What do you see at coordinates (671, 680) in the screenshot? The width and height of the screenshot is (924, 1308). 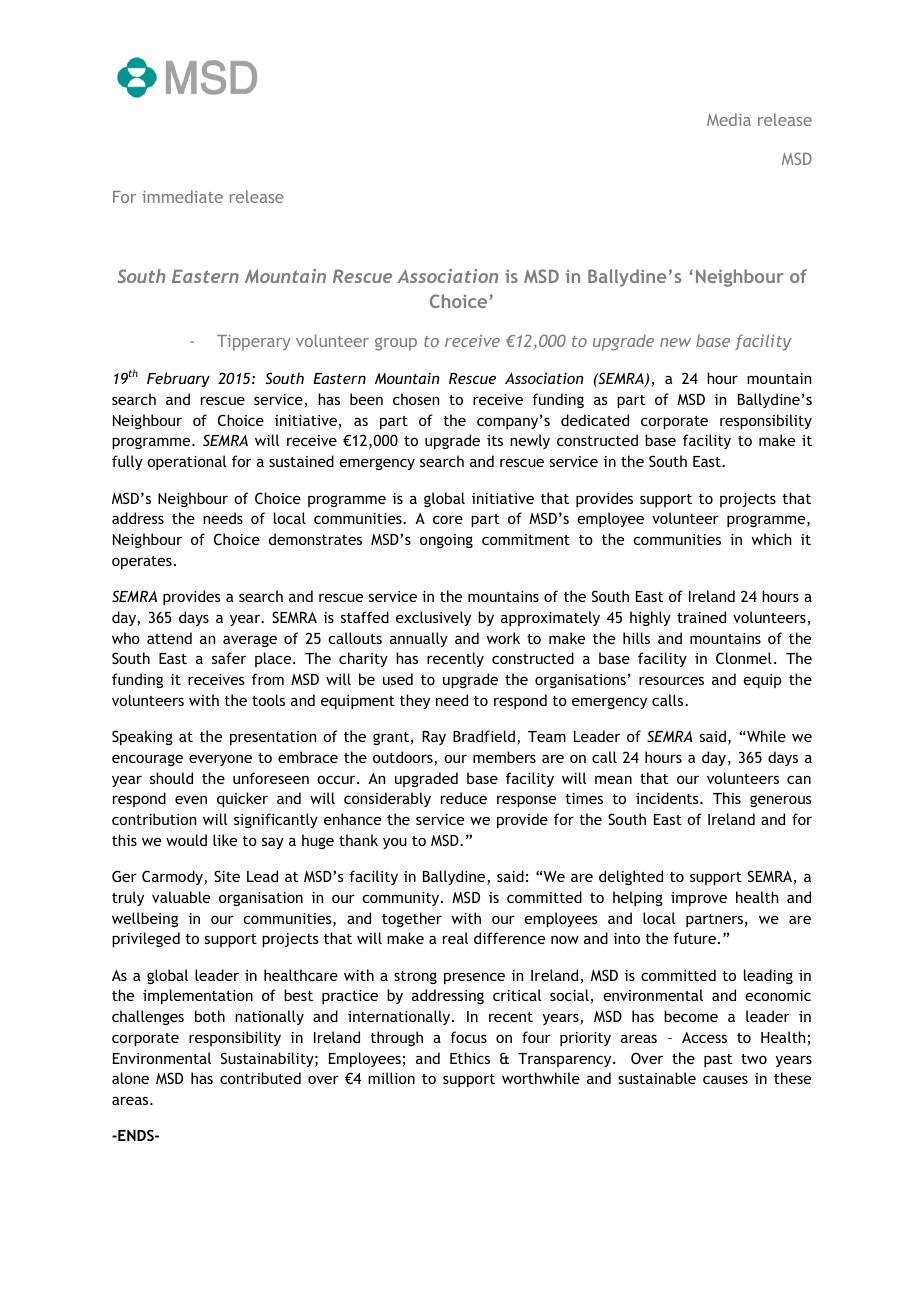 I see `resources` at bounding box center [671, 680].
